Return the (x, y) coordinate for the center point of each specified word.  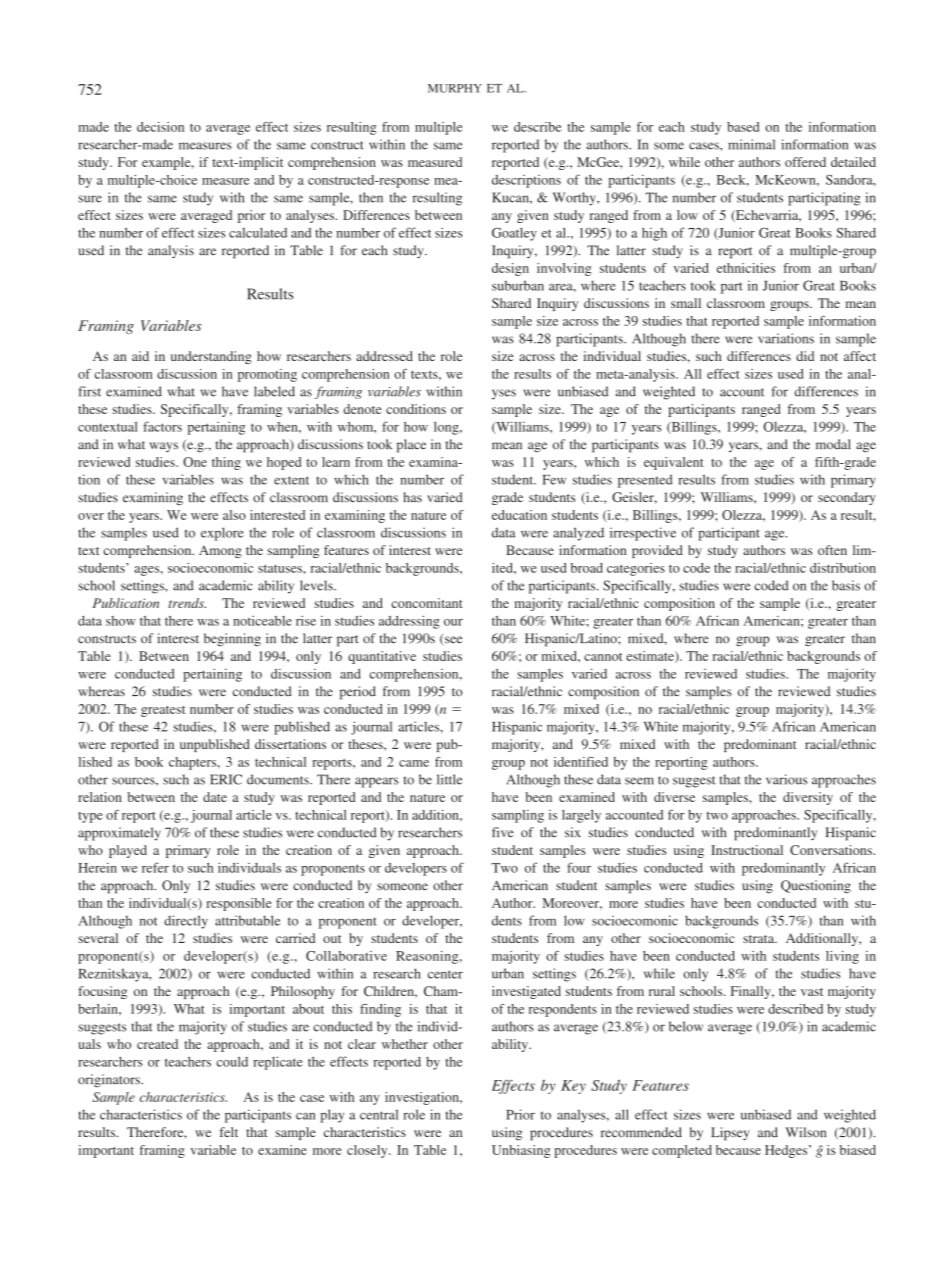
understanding (211, 357)
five (503, 832)
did (805, 356)
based (743, 127)
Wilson (805, 1132)
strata (760, 939)
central (379, 1114)
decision (160, 127)
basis (846, 585)
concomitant (427, 603)
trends (187, 603)
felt (229, 1132)
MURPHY (455, 88)
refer (155, 867)
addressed (384, 356)
